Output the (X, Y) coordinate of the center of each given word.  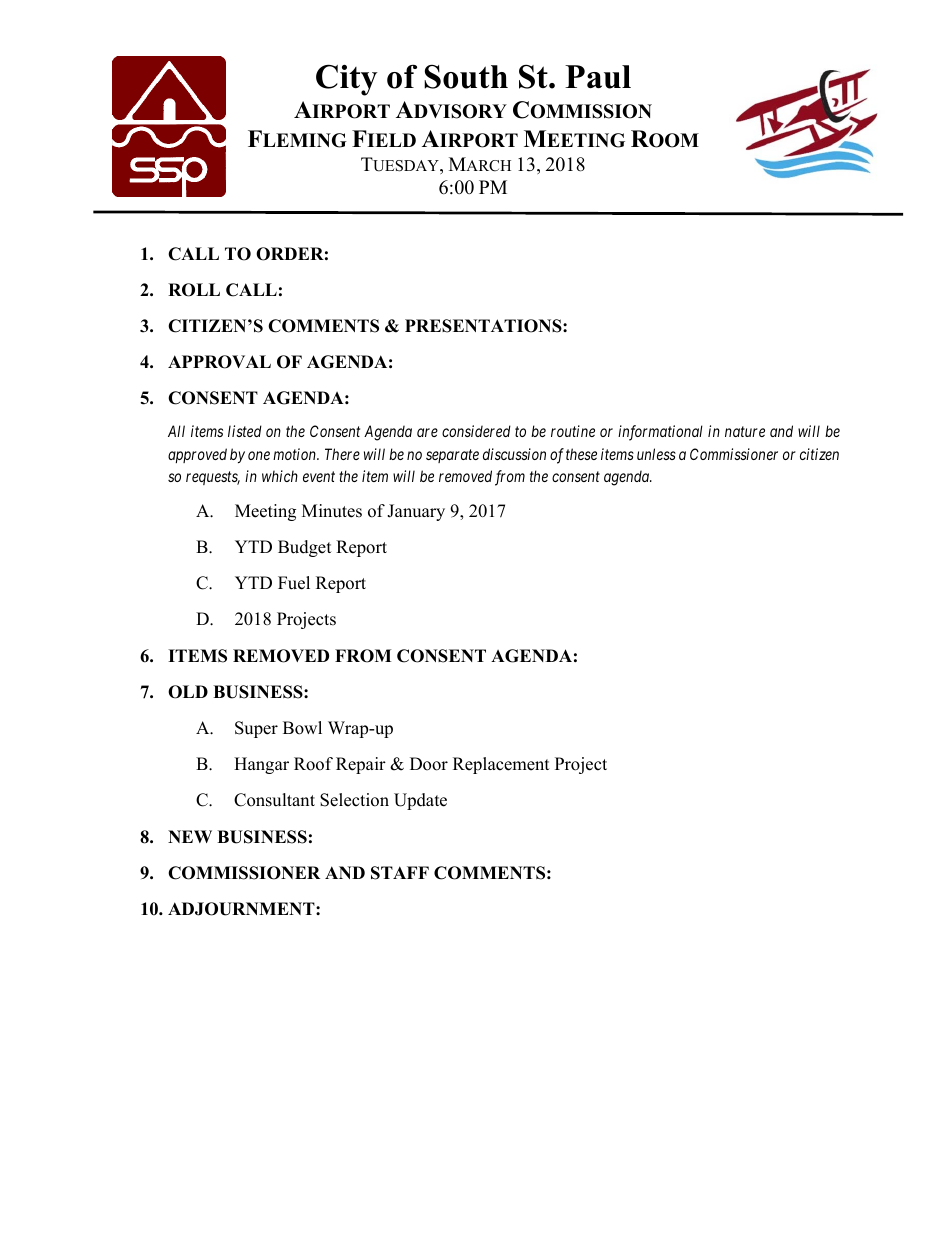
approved (197, 455)
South (466, 77)
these (581, 454)
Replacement (501, 765)
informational (660, 433)
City (347, 80)
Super (256, 729)
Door (429, 764)
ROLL (194, 290)
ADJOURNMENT (242, 909)
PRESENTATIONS (484, 326)
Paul (598, 77)
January (416, 512)
